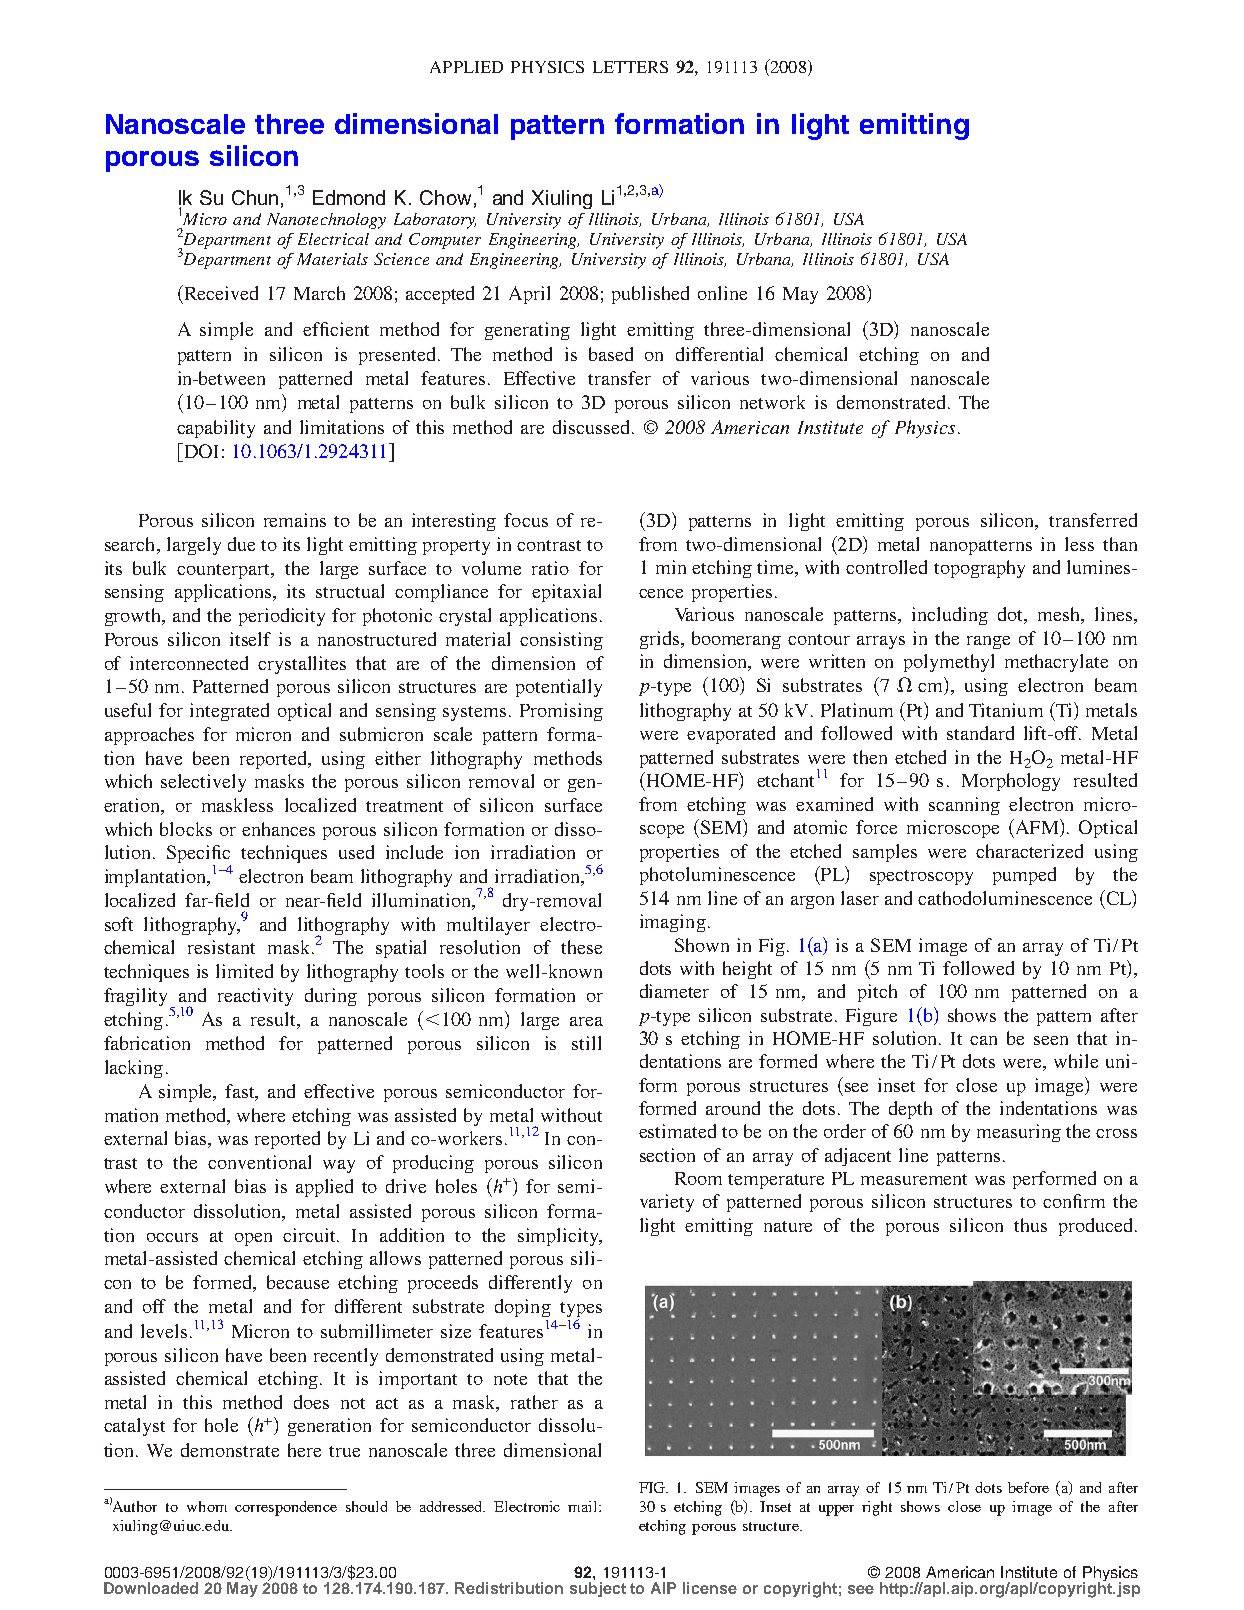 The width and height of the document is (1244, 1610). What do you see at coordinates (349, 197) in the document?
I see `Edmond` at bounding box center [349, 197].
